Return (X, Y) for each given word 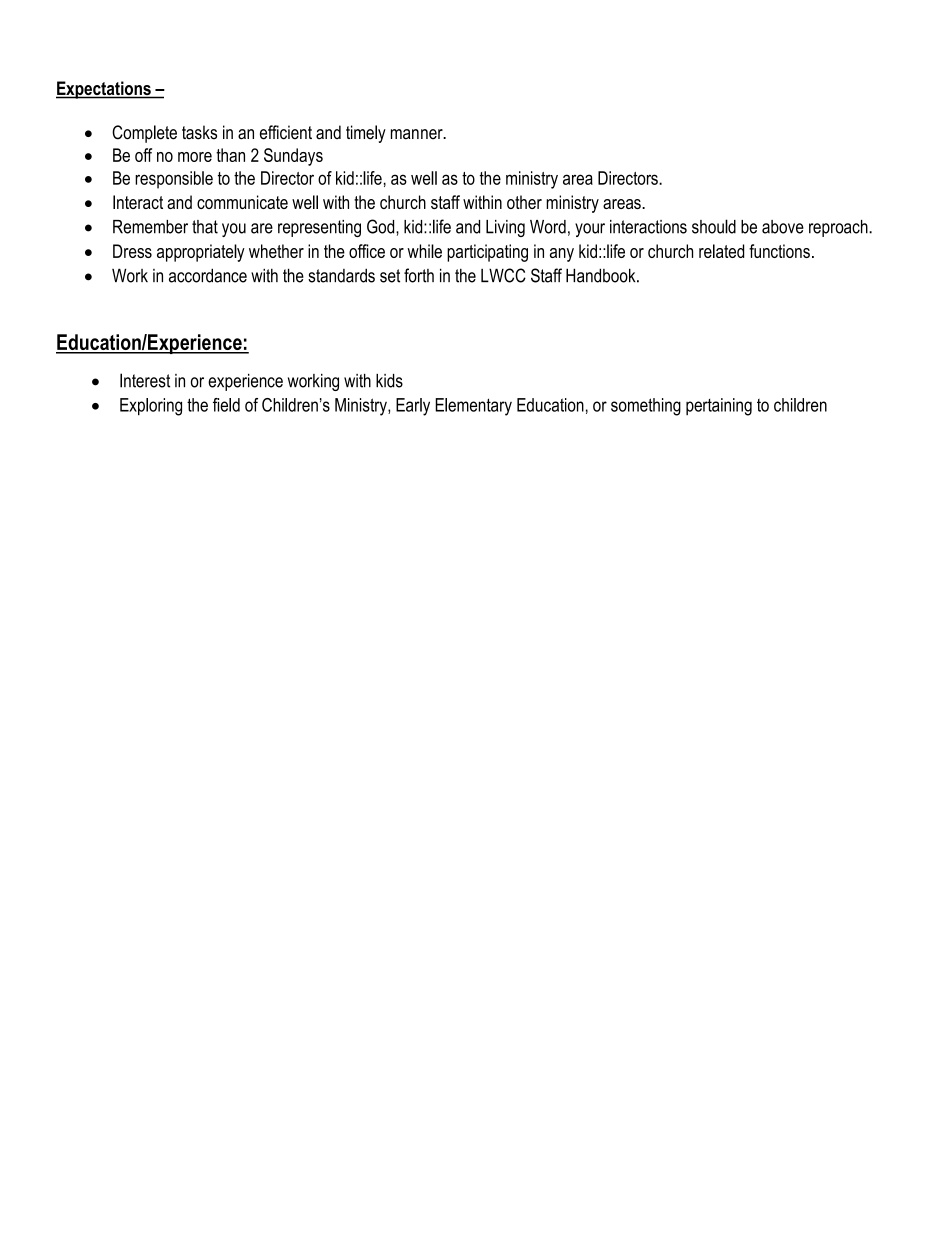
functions (779, 251)
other (524, 202)
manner (418, 134)
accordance (208, 275)
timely (366, 134)
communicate (242, 202)
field (226, 405)
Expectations (104, 90)
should (714, 226)
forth (419, 275)
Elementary (473, 407)
